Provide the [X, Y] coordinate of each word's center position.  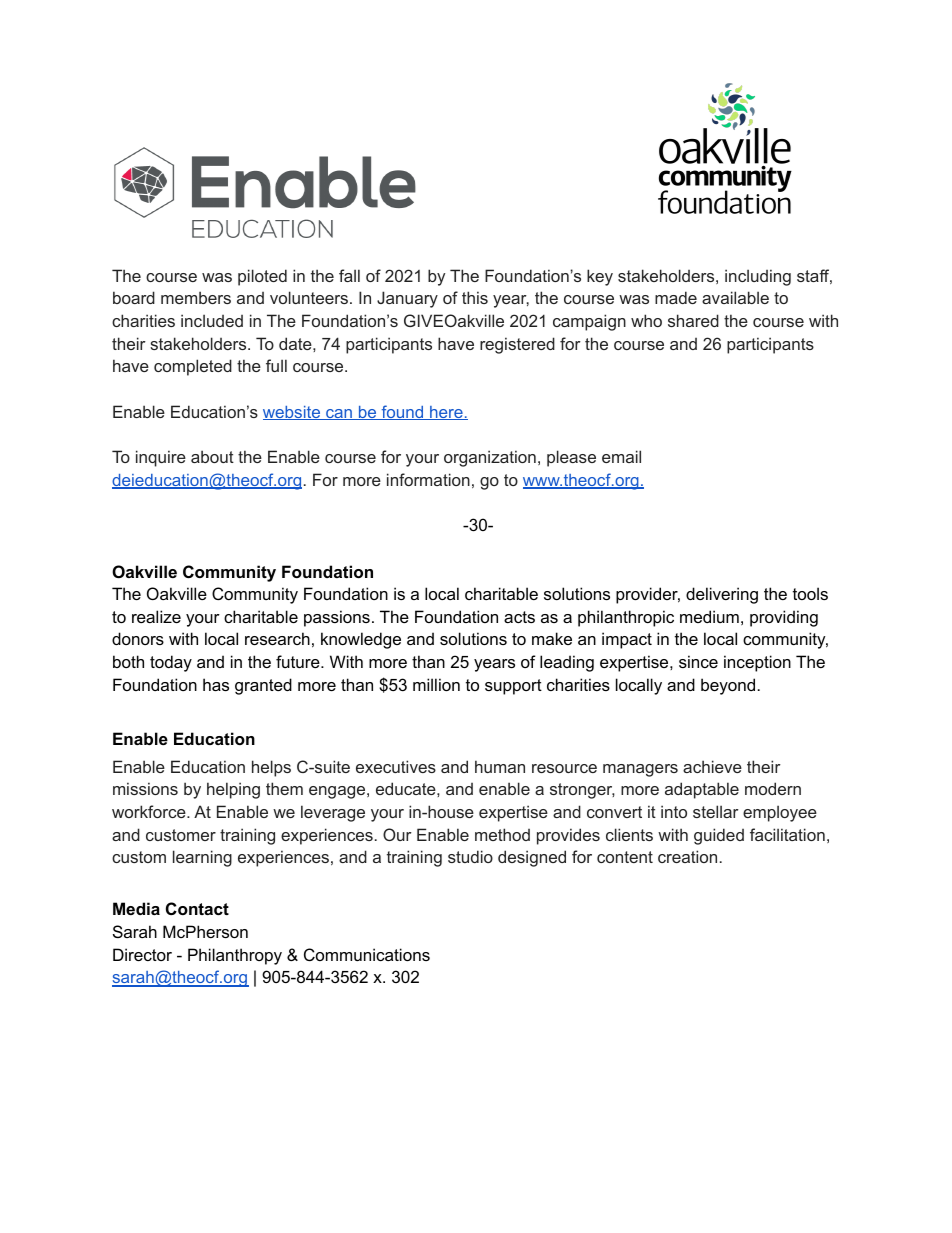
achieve [712, 766]
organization [490, 458]
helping [233, 790]
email [621, 456]
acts [519, 617]
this [475, 297]
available [735, 297]
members [196, 297]
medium [709, 616]
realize [156, 616]
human [500, 766]
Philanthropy [235, 956]
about [212, 456]
